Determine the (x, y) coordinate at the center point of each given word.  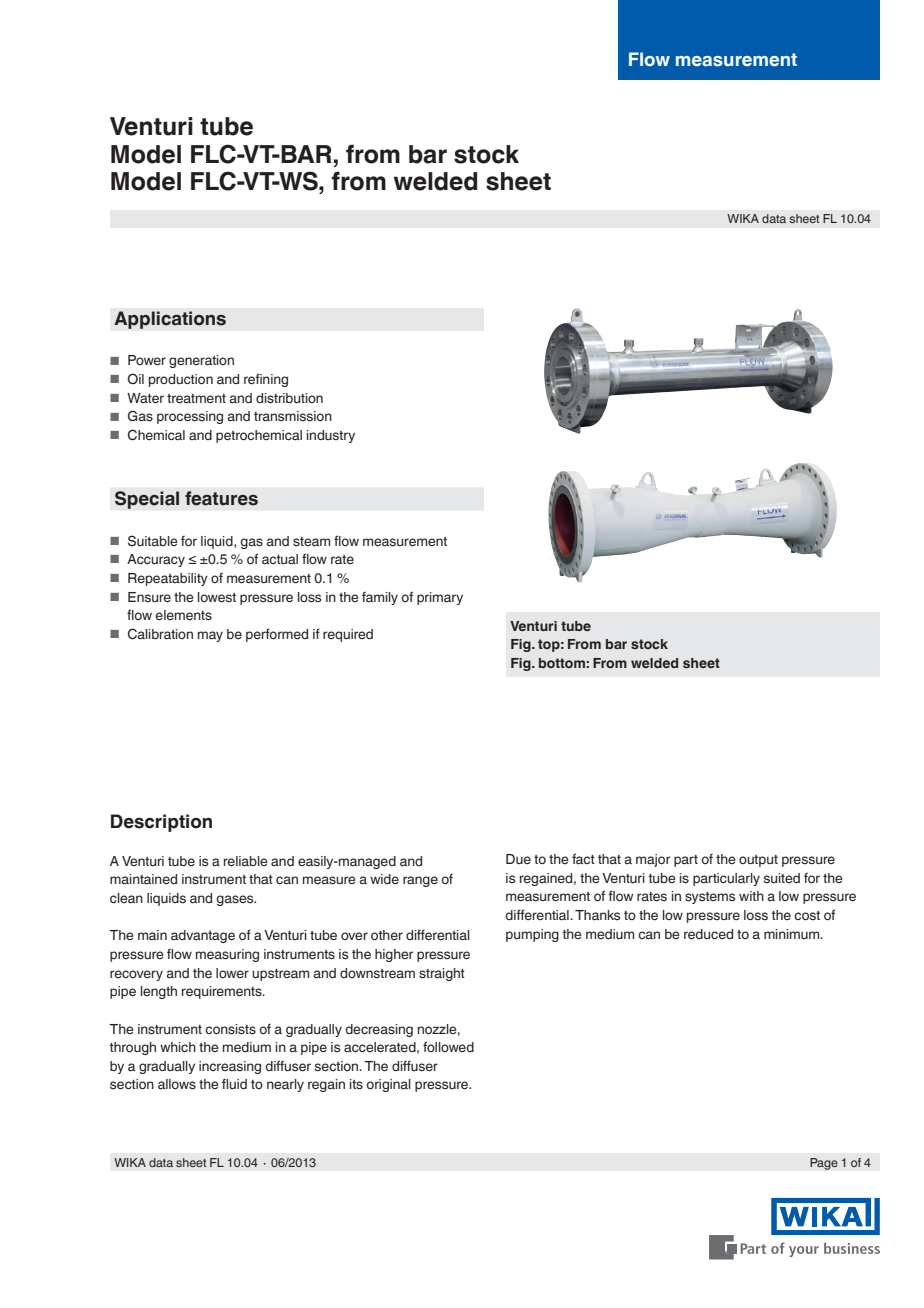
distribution (289, 398)
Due (518, 859)
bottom (562, 663)
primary (440, 598)
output (758, 861)
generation (201, 361)
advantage (203, 936)
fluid (234, 1084)
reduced (708, 934)
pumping (532, 935)
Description (161, 823)
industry (331, 436)
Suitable (153, 541)
